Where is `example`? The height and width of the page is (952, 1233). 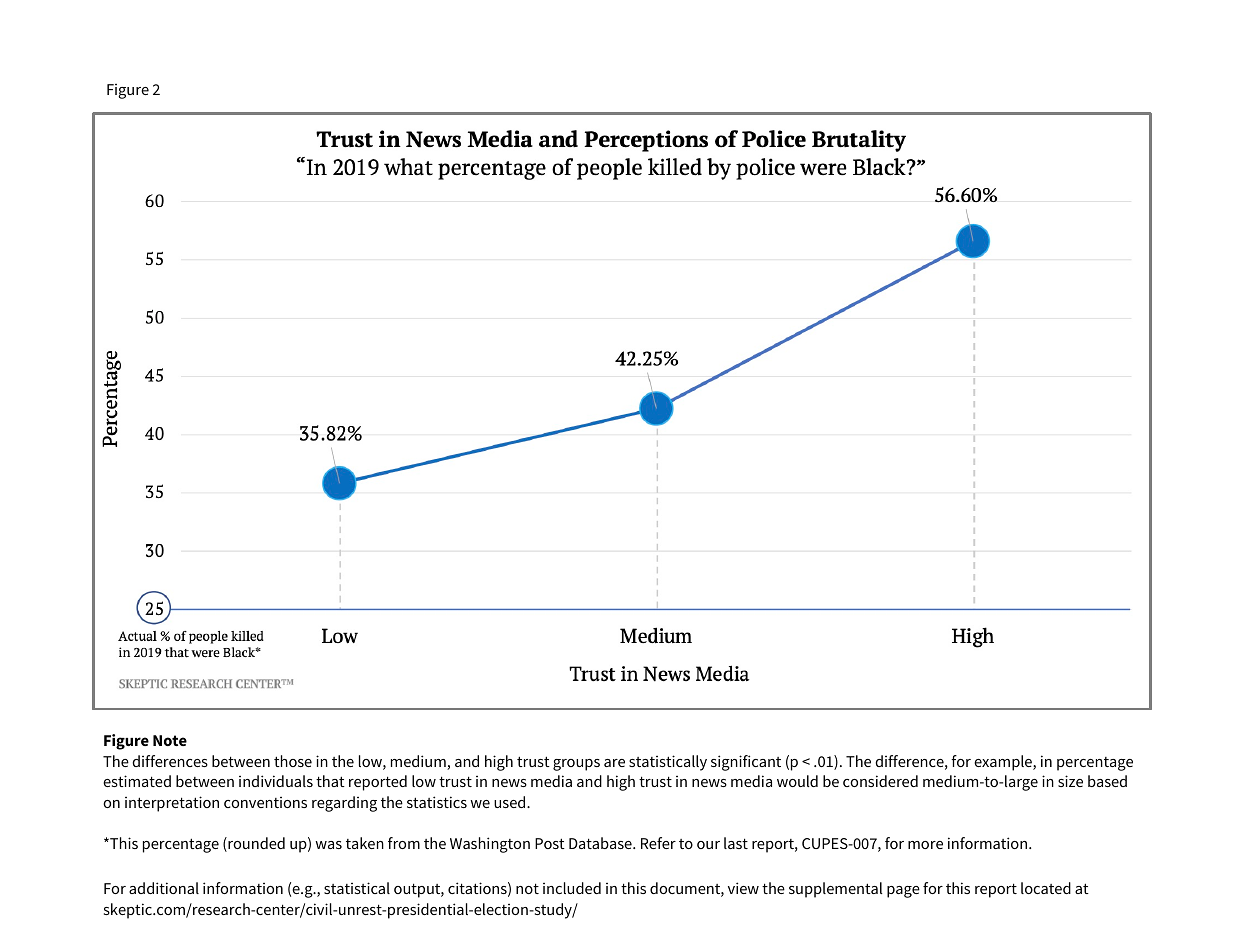
example is located at coordinates (1004, 763).
